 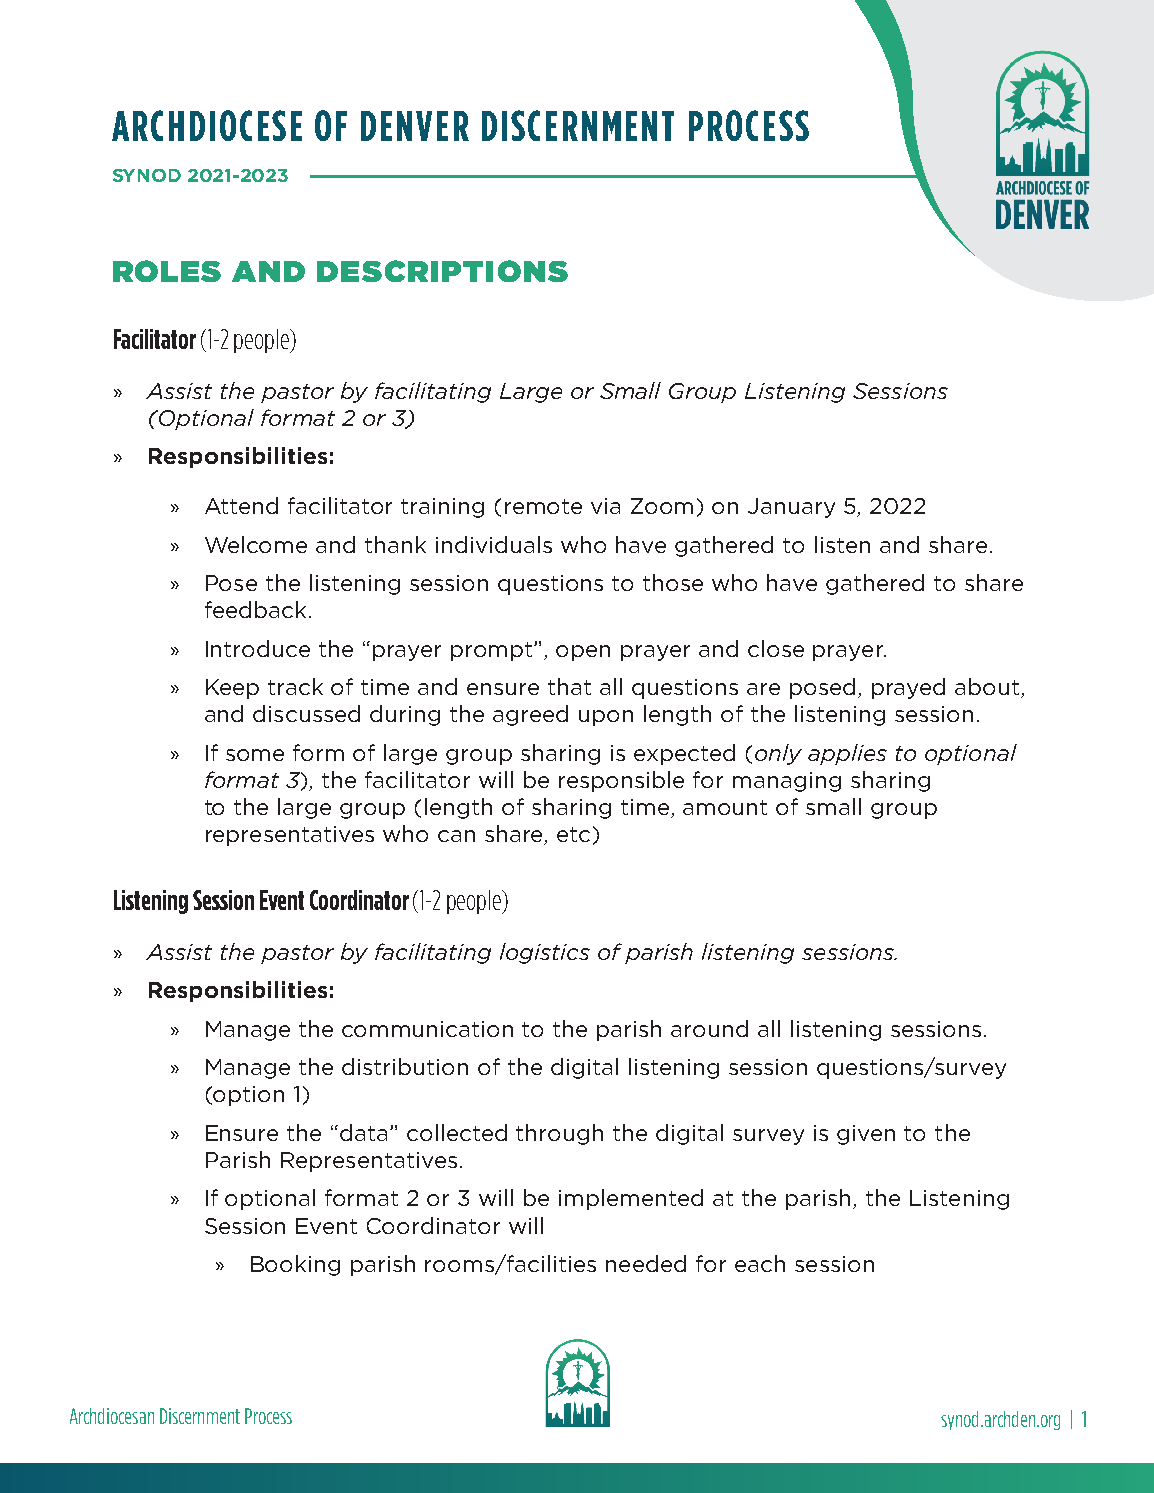 I want to click on Booking, so click(x=295, y=1265).
